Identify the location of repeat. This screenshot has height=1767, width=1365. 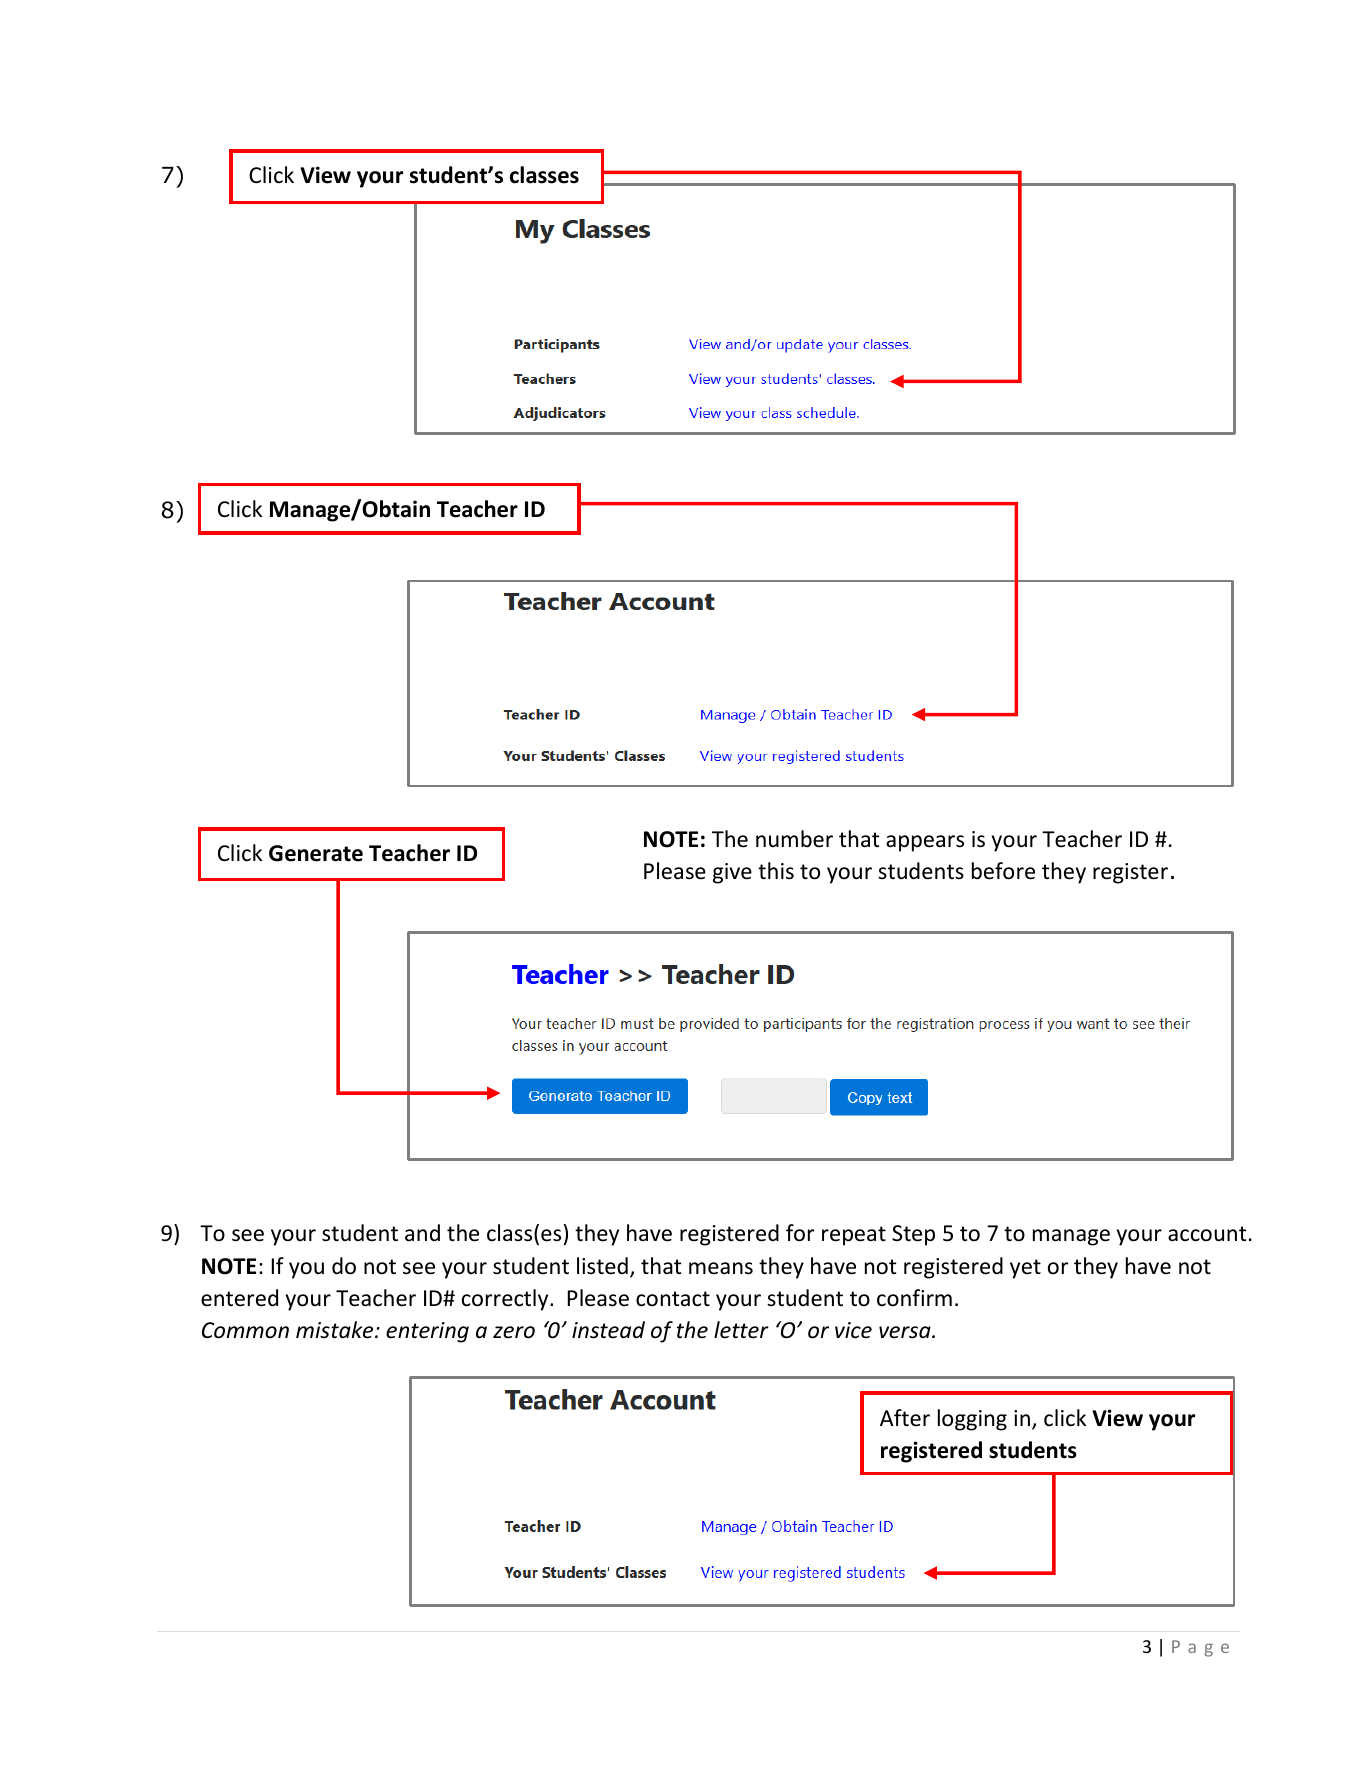
(854, 1236).
